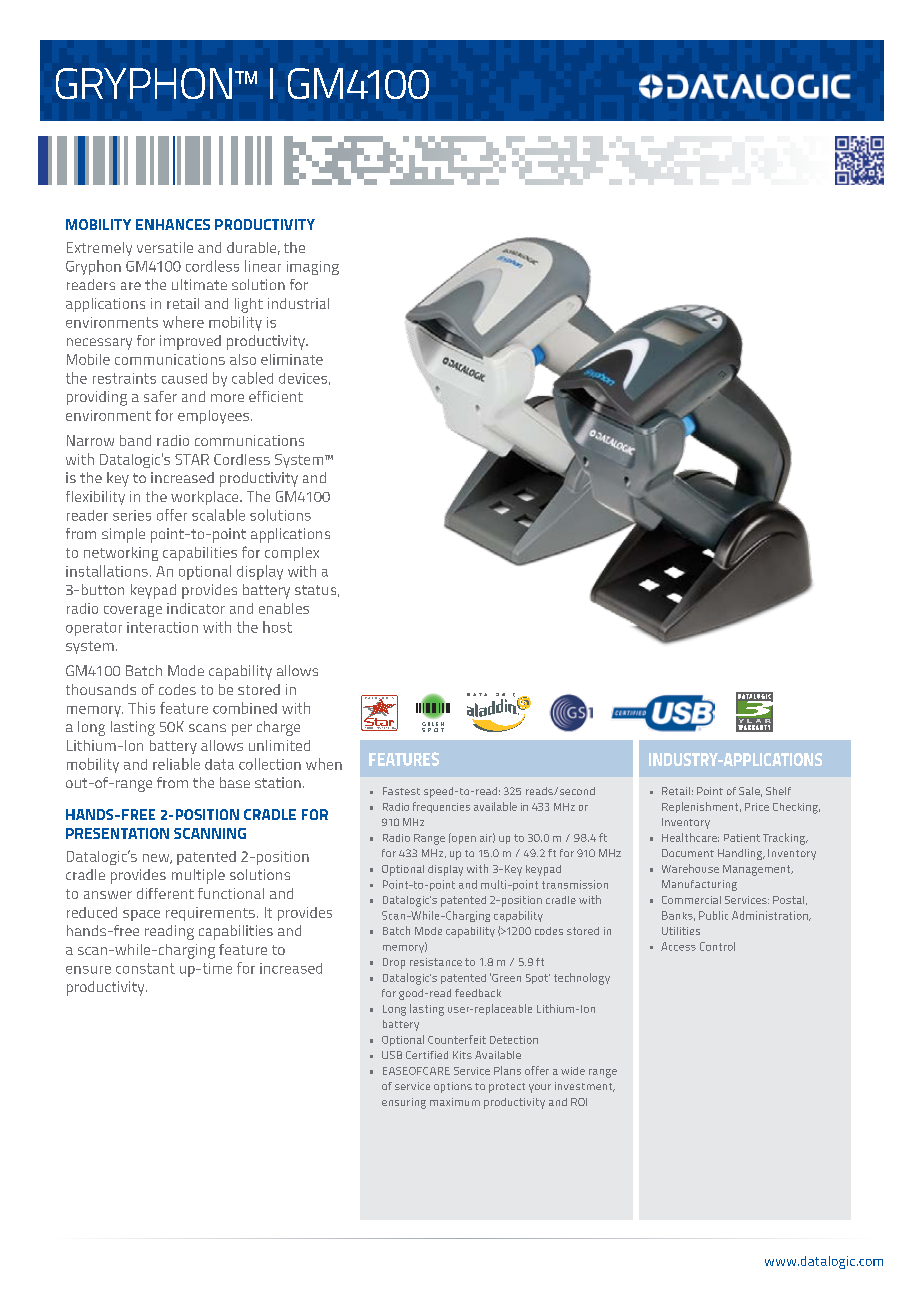  What do you see at coordinates (192, 459) in the image?
I see `STAR` at bounding box center [192, 459].
